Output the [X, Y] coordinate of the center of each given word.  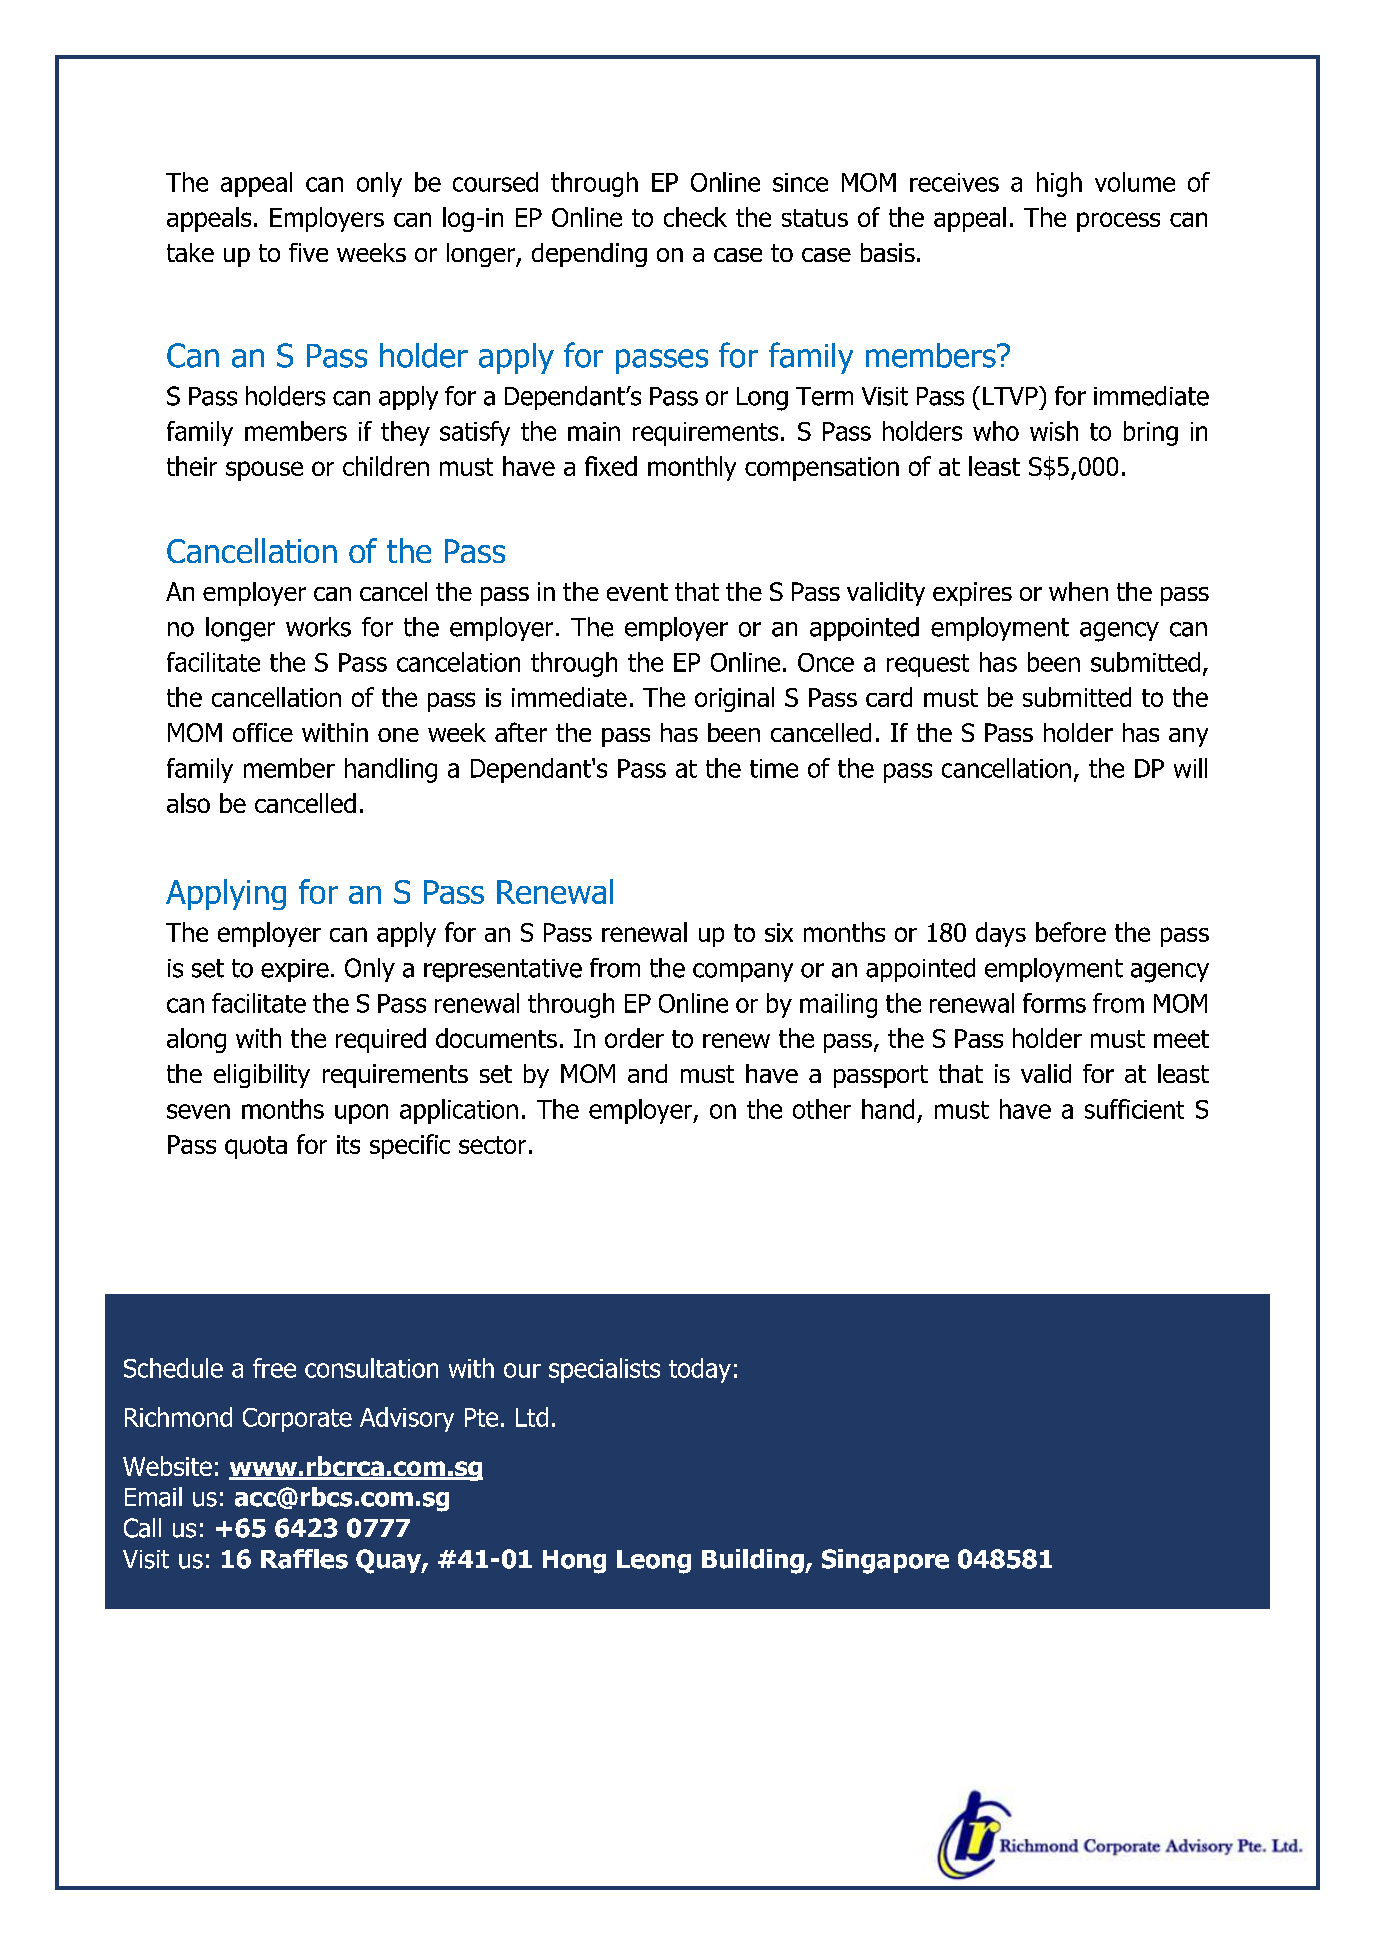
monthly [692, 468]
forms [1054, 1003]
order [634, 1038]
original [734, 699]
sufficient [1134, 1109]
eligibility [262, 1076]
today [700, 1370]
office [263, 732]
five [308, 252]
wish [1054, 431]
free [274, 1368]
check [695, 217]
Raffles [304, 1559]
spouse [264, 471]
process [1118, 222]
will [1190, 768]
